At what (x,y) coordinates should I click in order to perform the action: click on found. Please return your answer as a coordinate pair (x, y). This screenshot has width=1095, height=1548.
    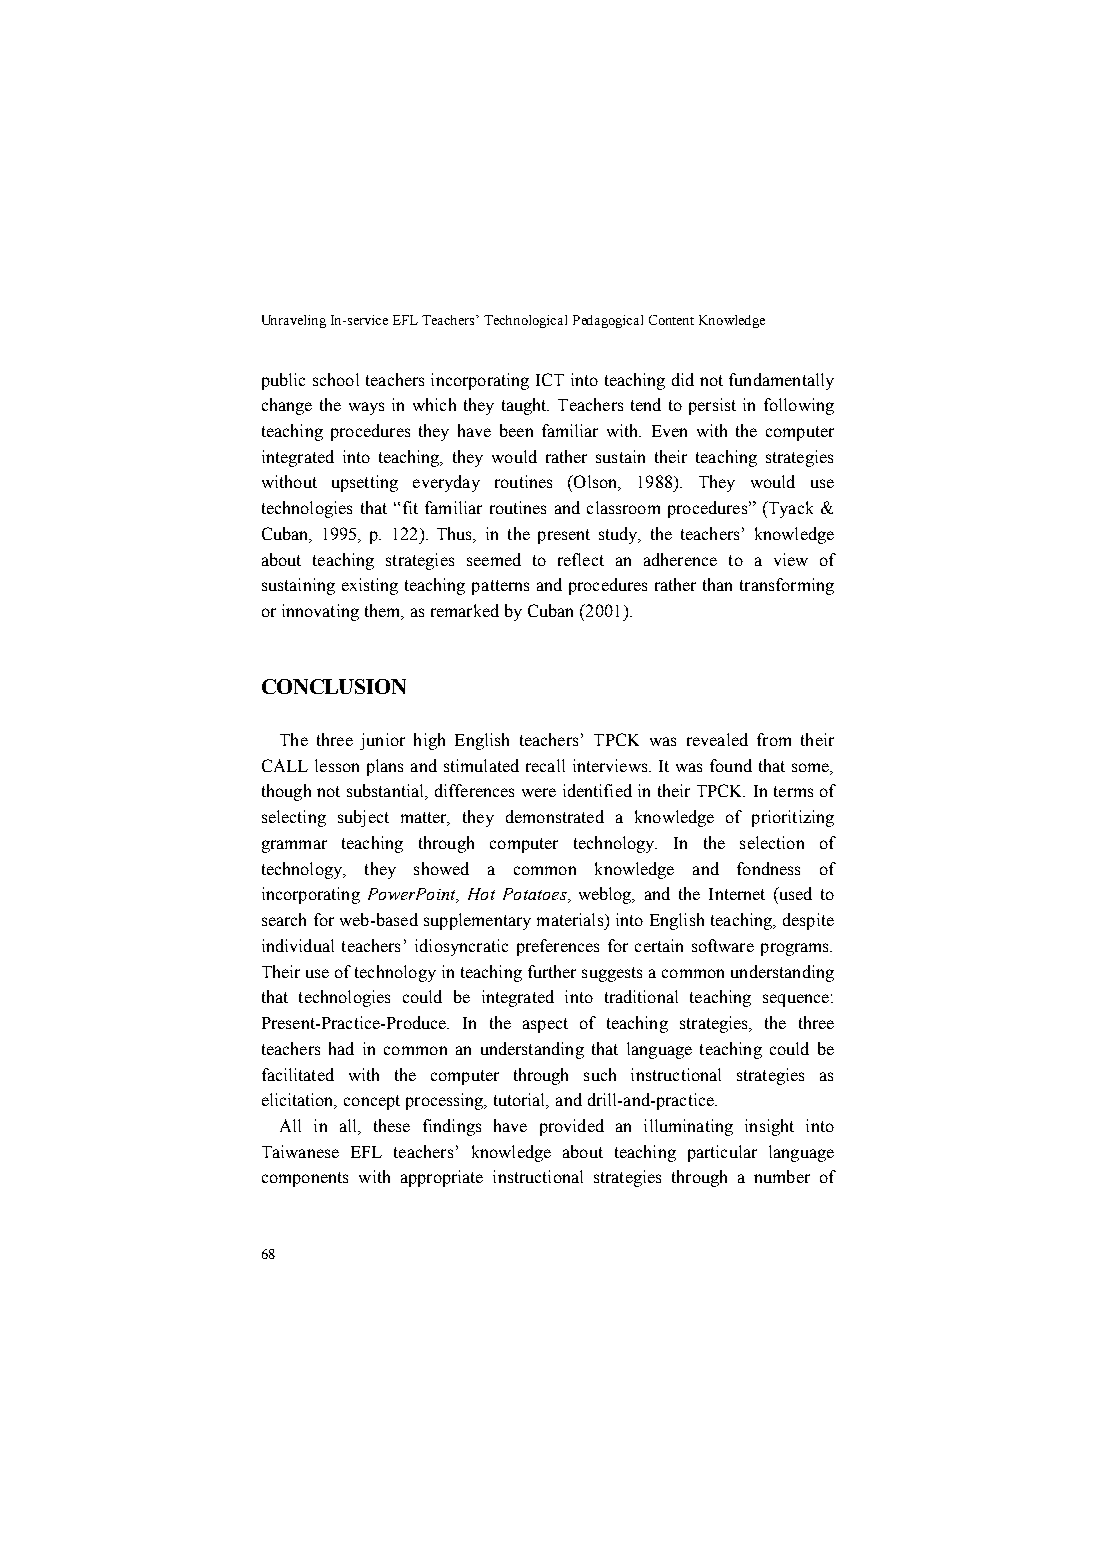
    Looking at the image, I should click on (731, 765).
